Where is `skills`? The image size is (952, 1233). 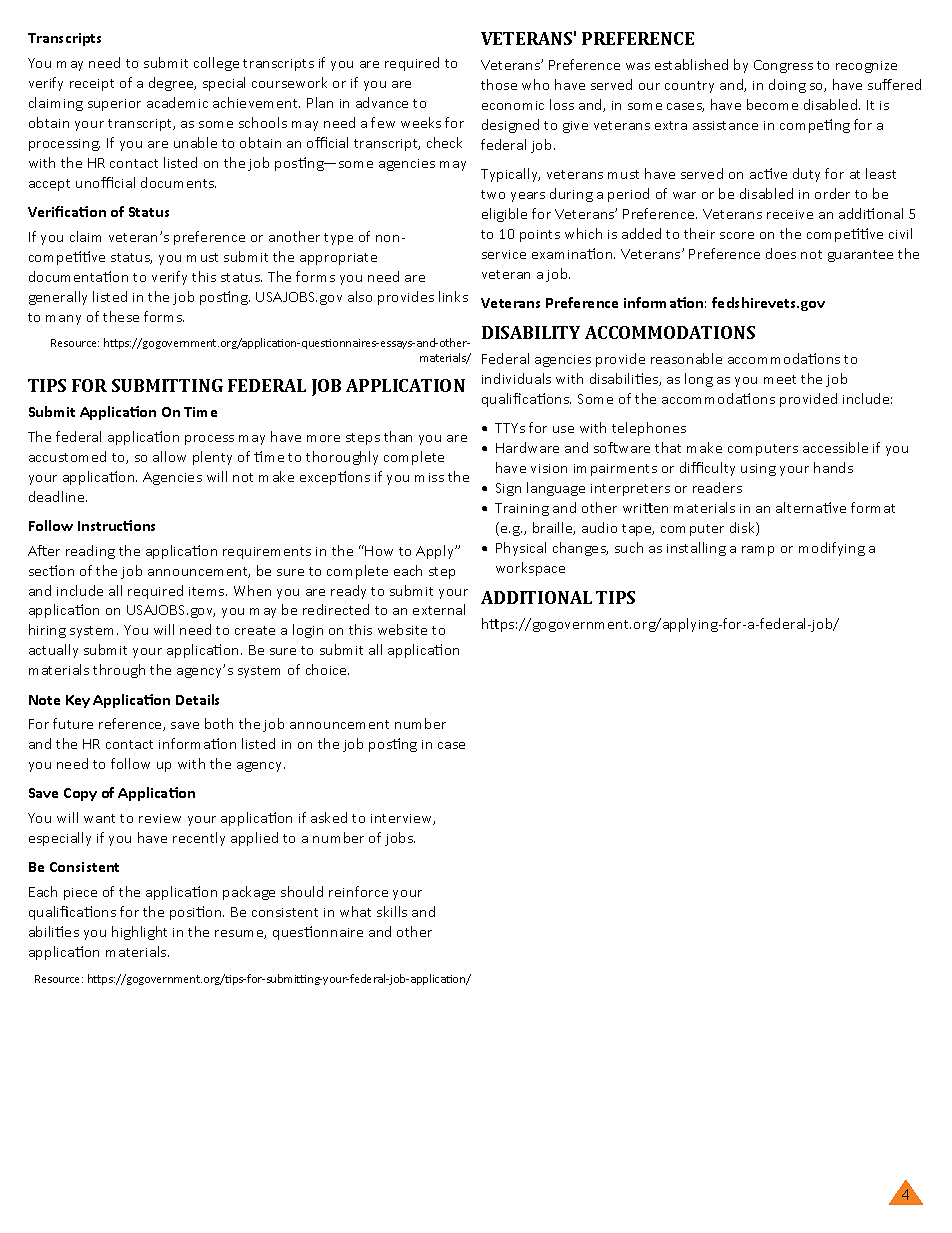
skills is located at coordinates (392, 911).
